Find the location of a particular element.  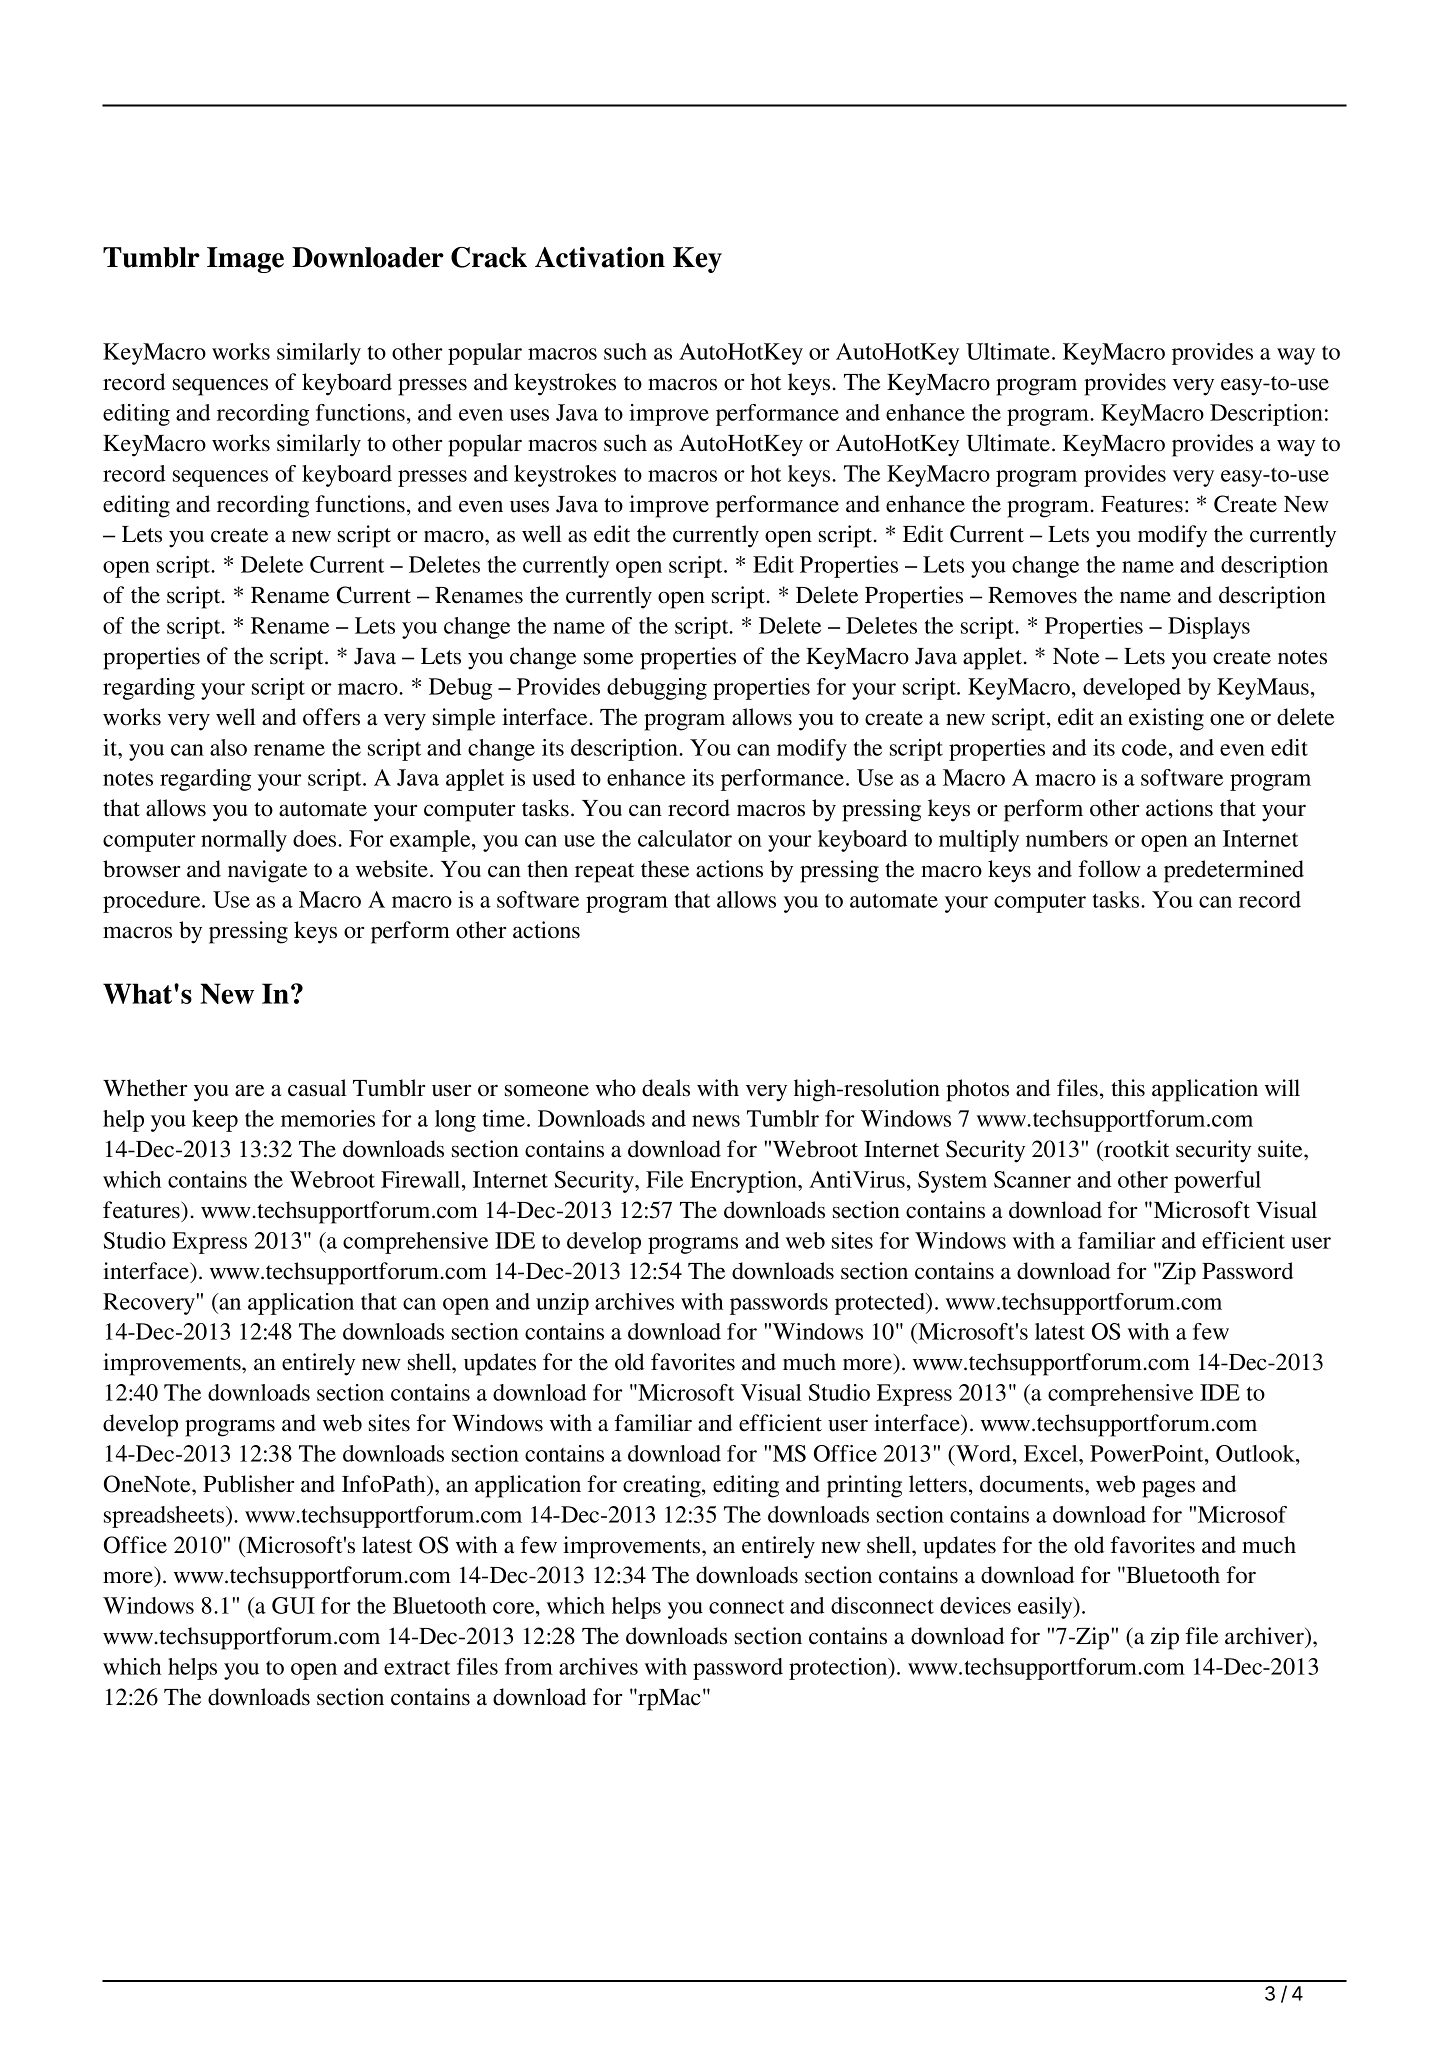

memories is located at coordinates (328, 1118).
